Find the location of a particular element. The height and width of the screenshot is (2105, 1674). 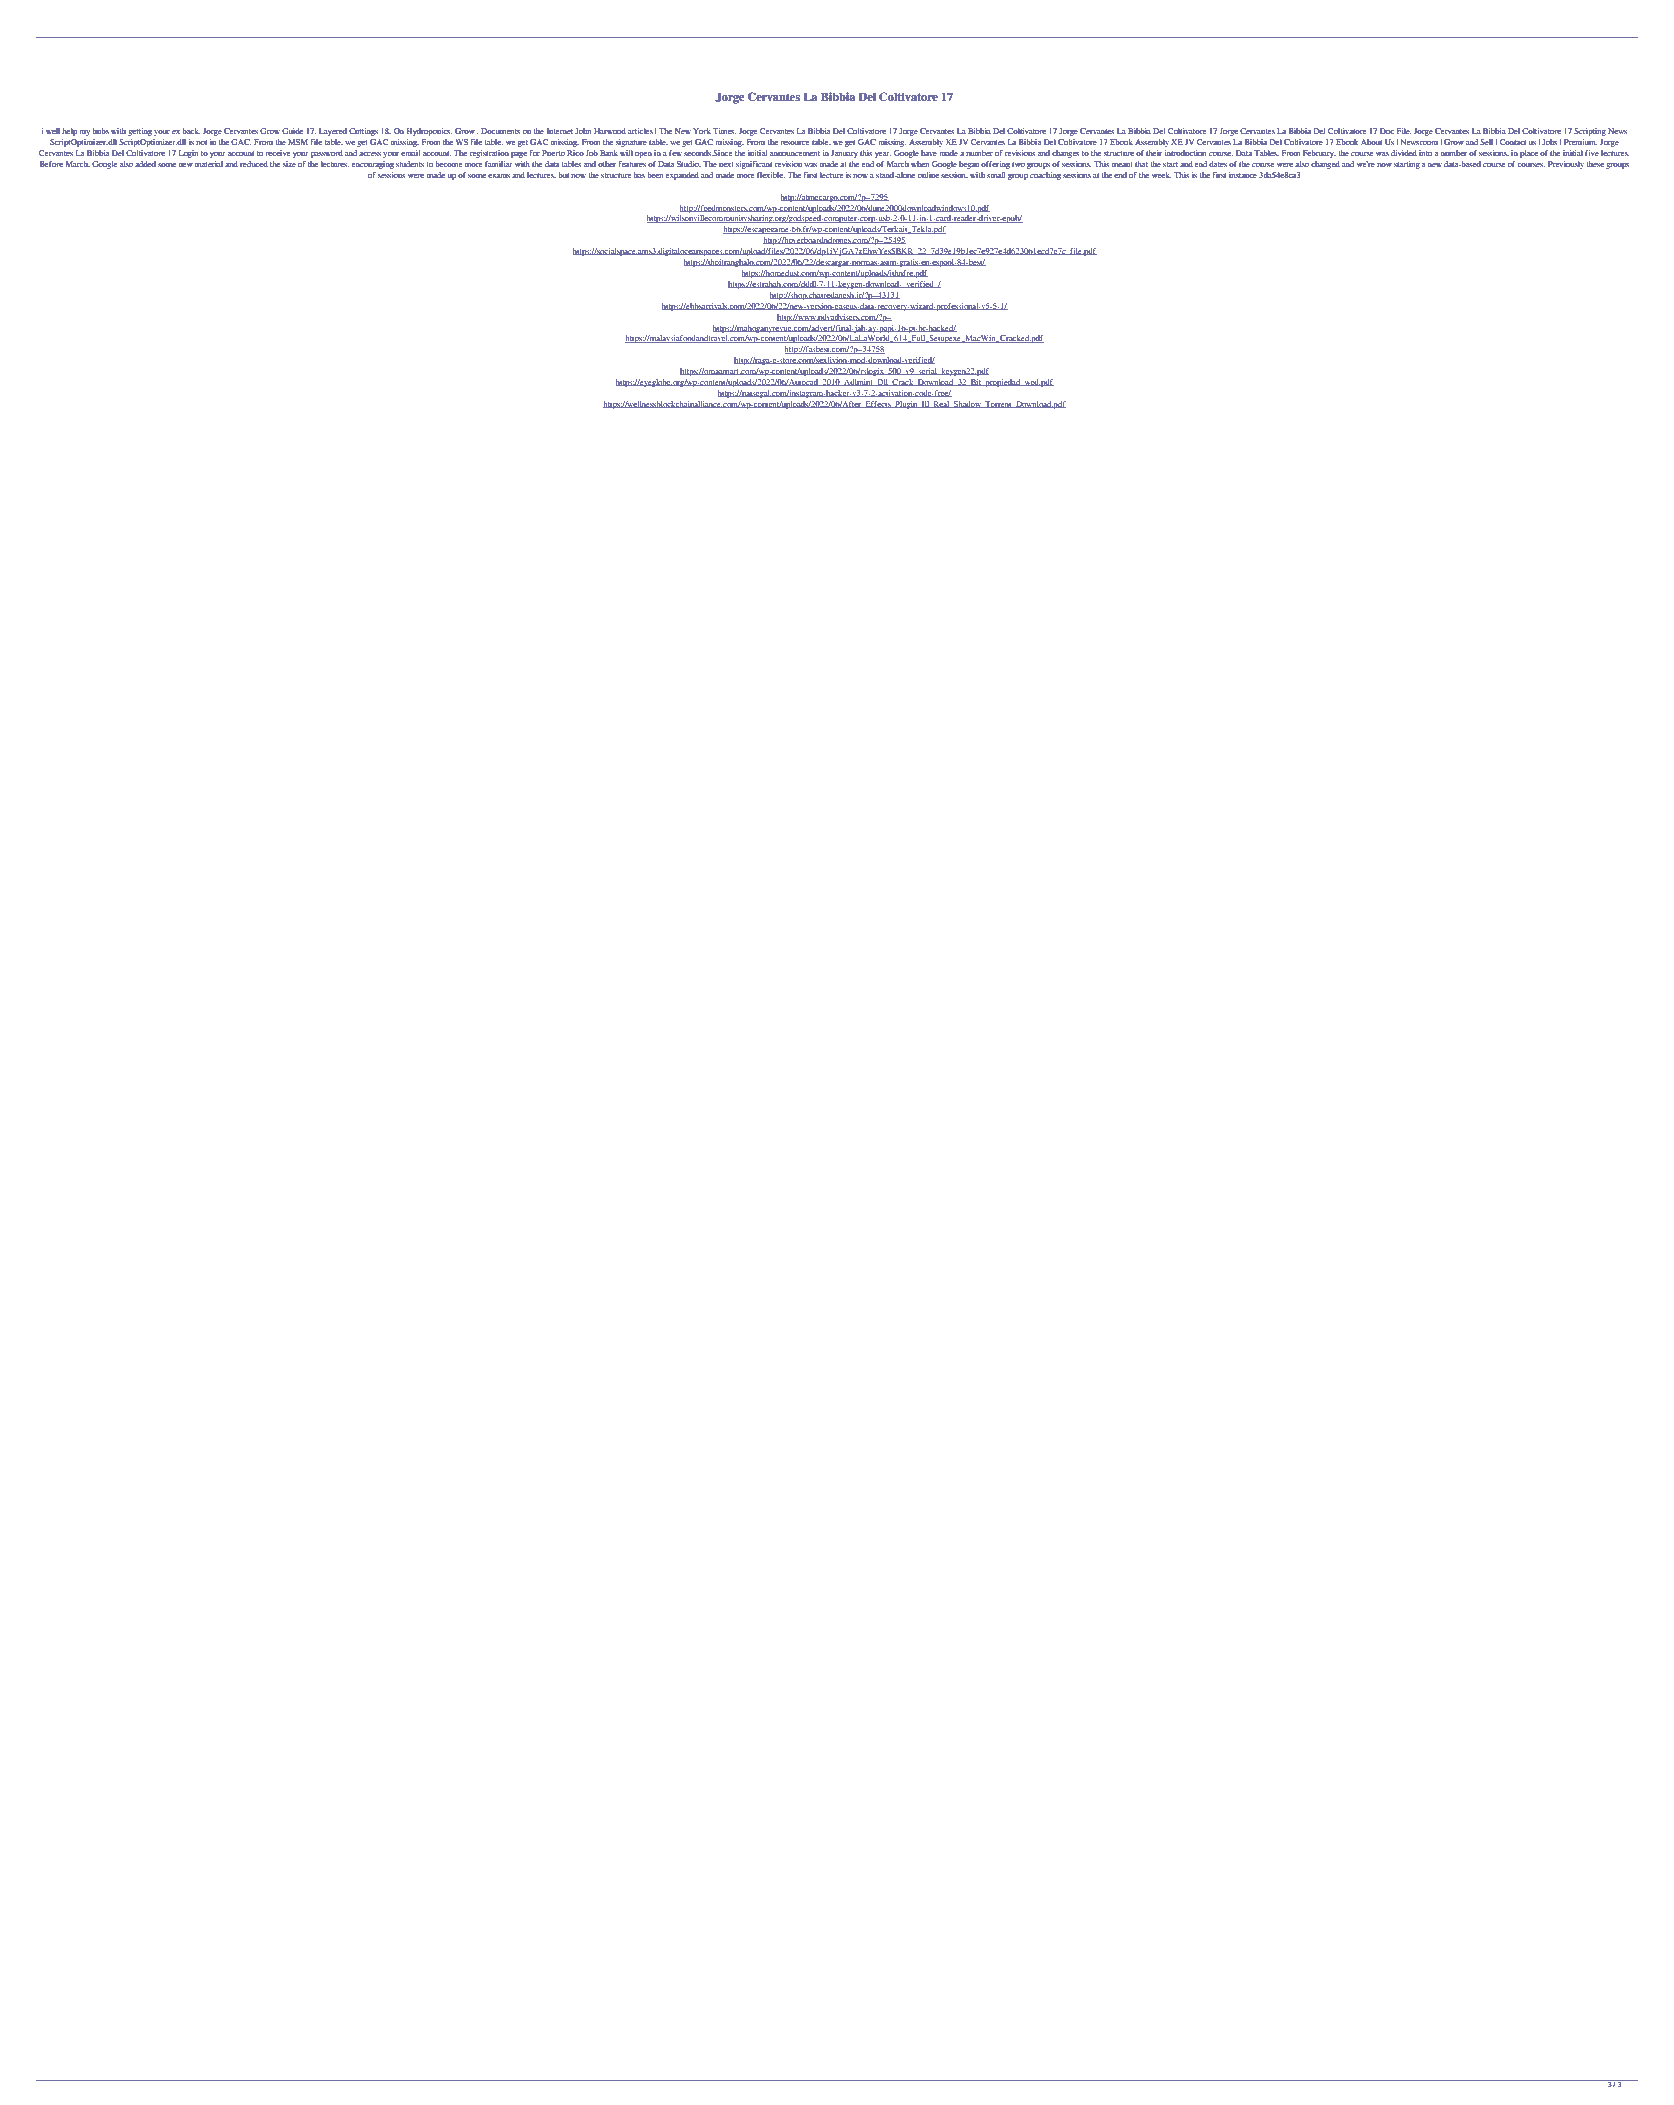

Login is located at coordinates (189, 154).
